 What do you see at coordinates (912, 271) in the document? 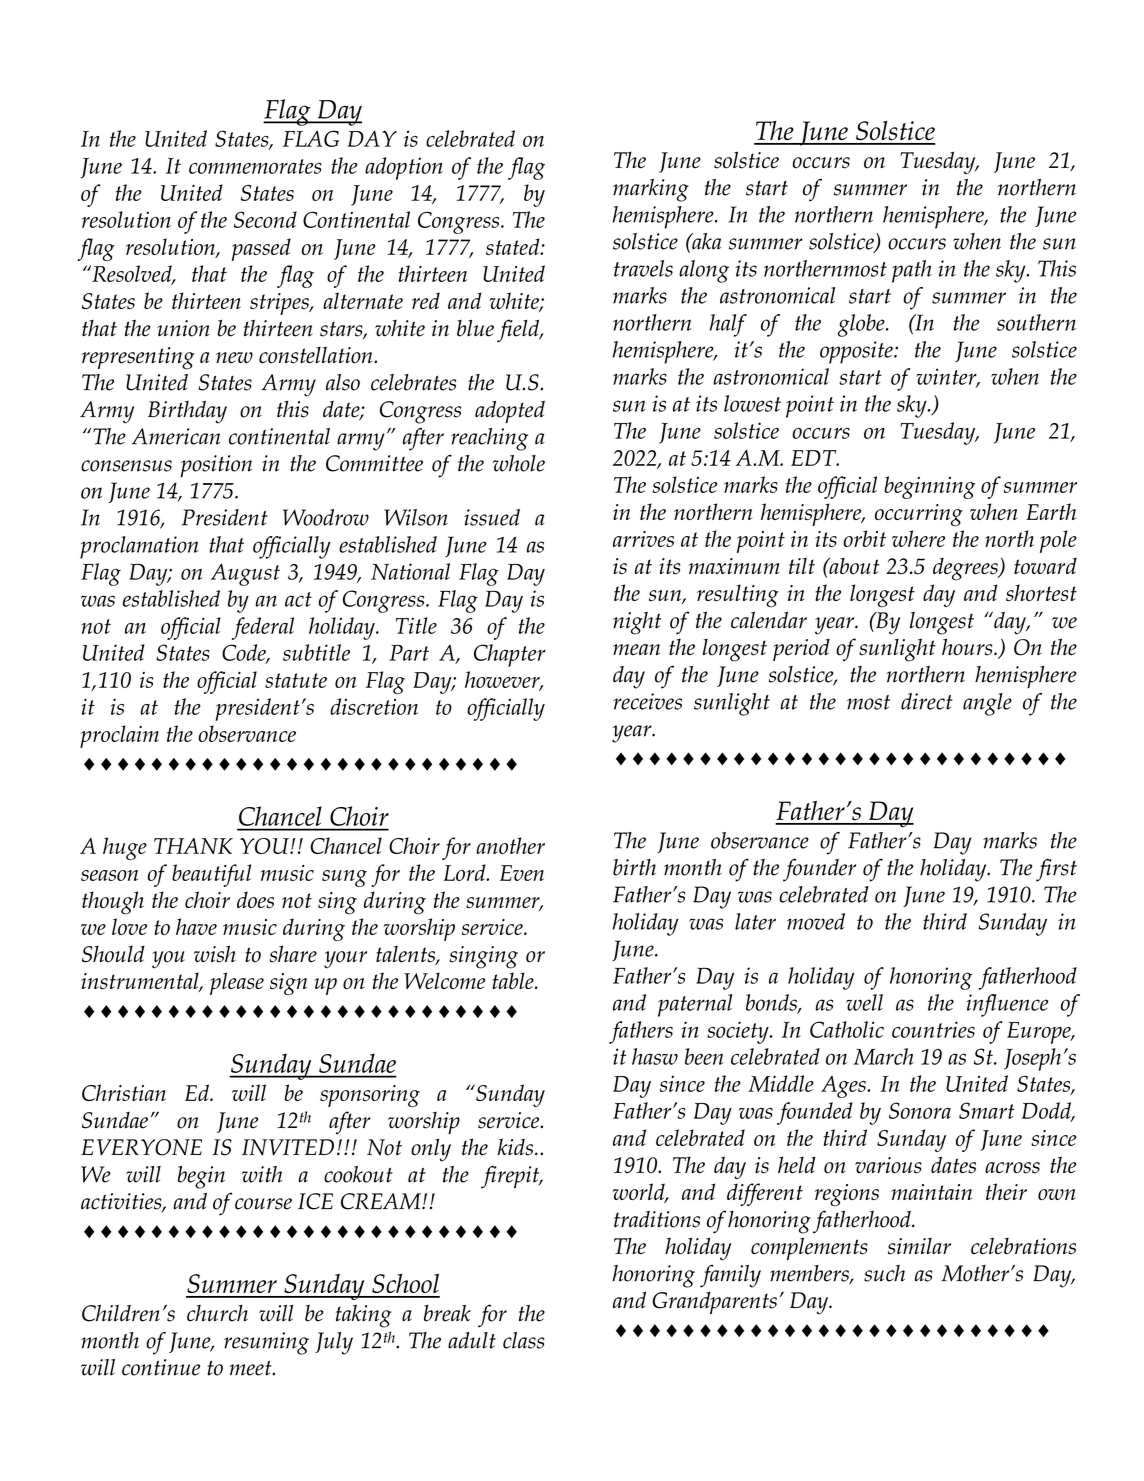
I see `path` at bounding box center [912, 271].
